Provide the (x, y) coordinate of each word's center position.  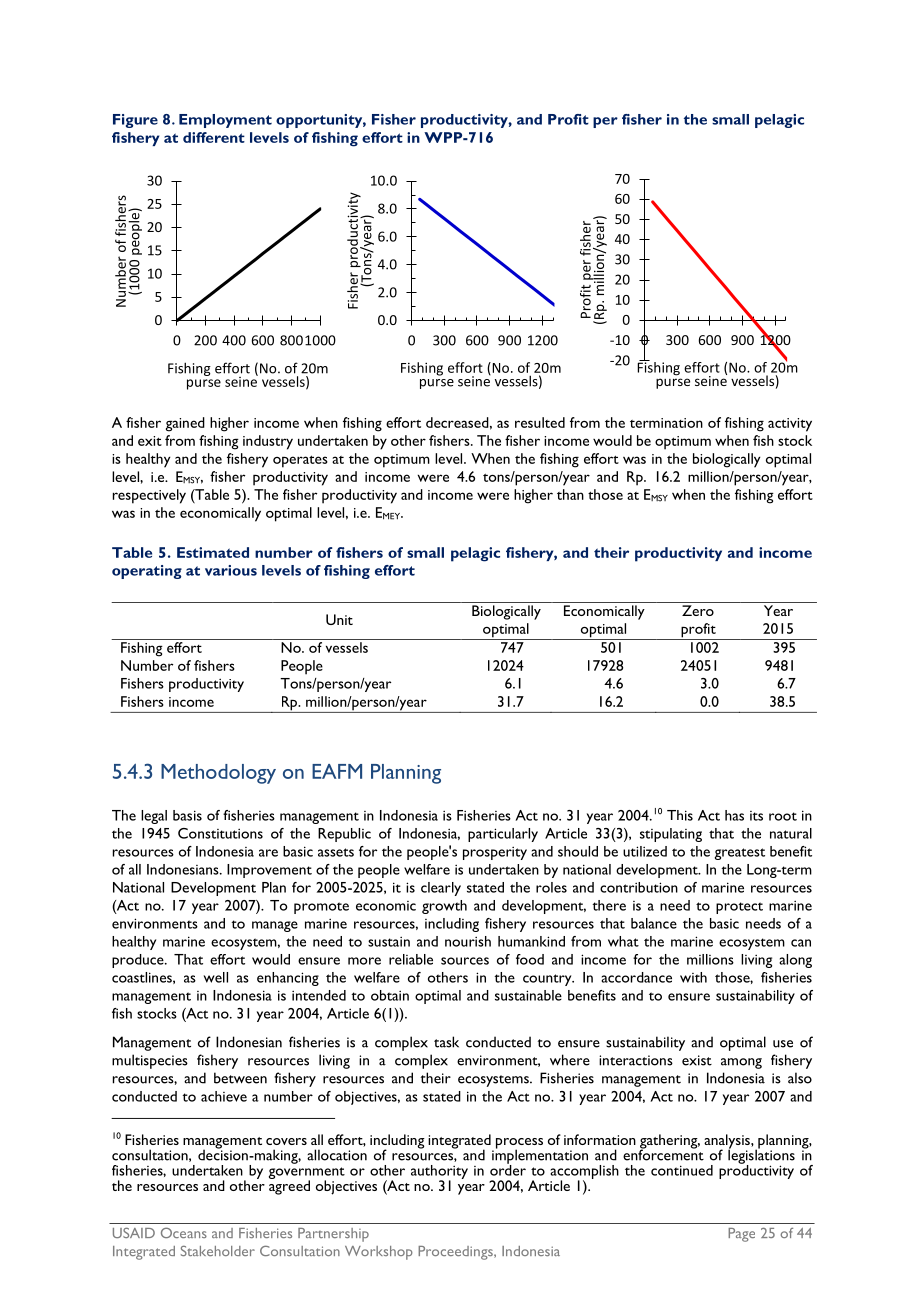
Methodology (218, 774)
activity (790, 425)
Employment (225, 121)
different (214, 137)
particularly (503, 835)
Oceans (184, 1232)
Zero (698, 610)
